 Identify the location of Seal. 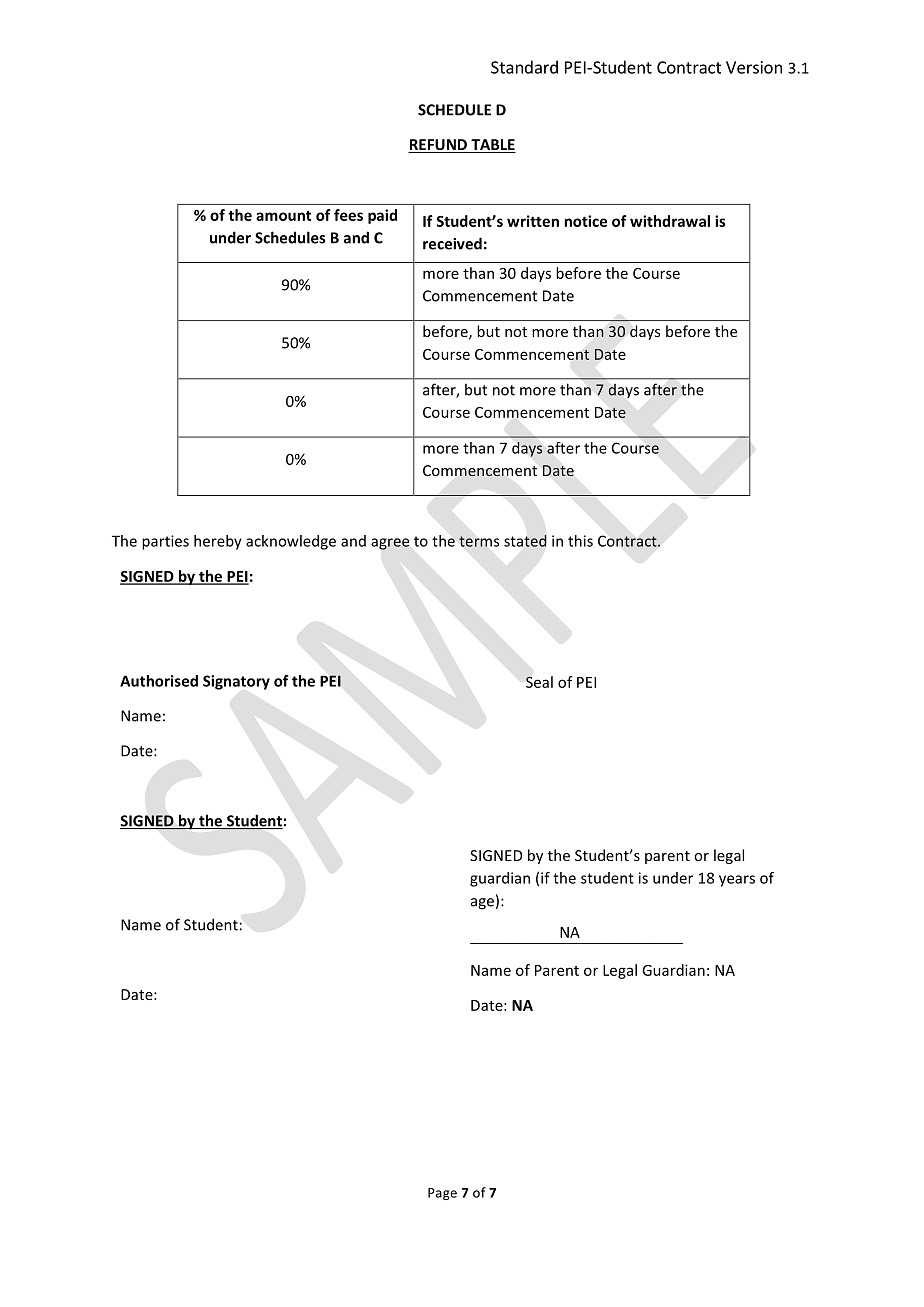
(539, 682).
